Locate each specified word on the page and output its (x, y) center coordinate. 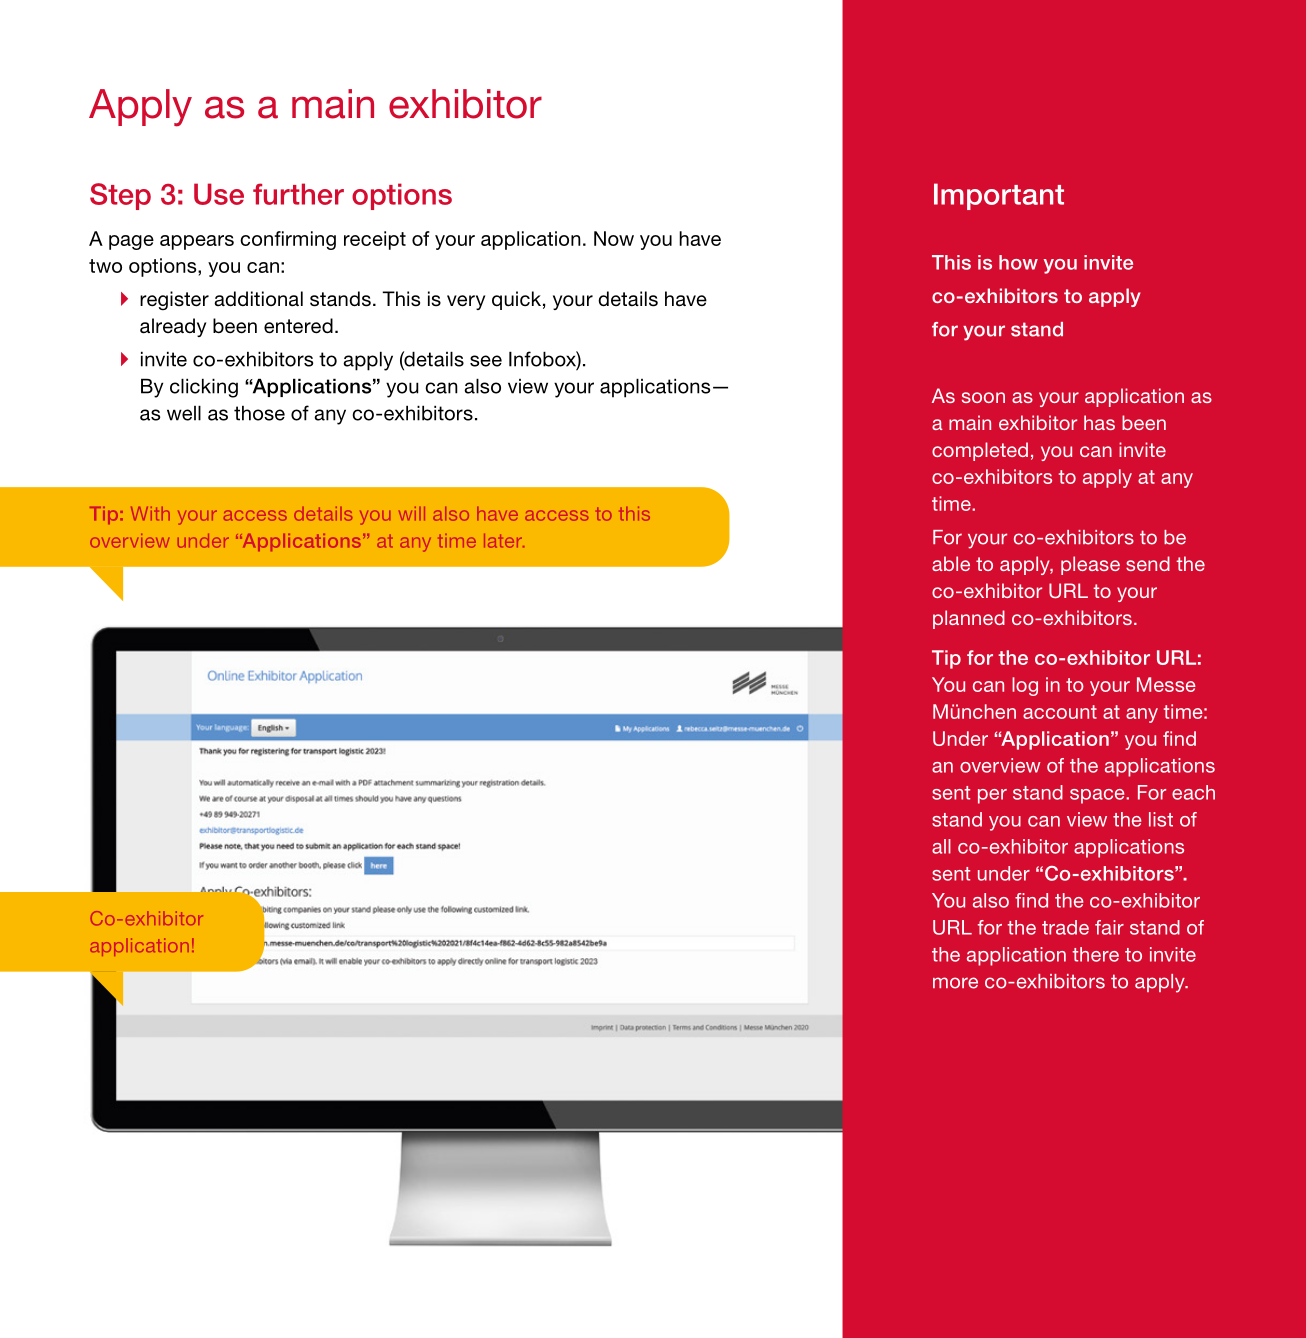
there (1095, 954)
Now (614, 238)
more (955, 983)
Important (999, 196)
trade (1065, 927)
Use (219, 194)
